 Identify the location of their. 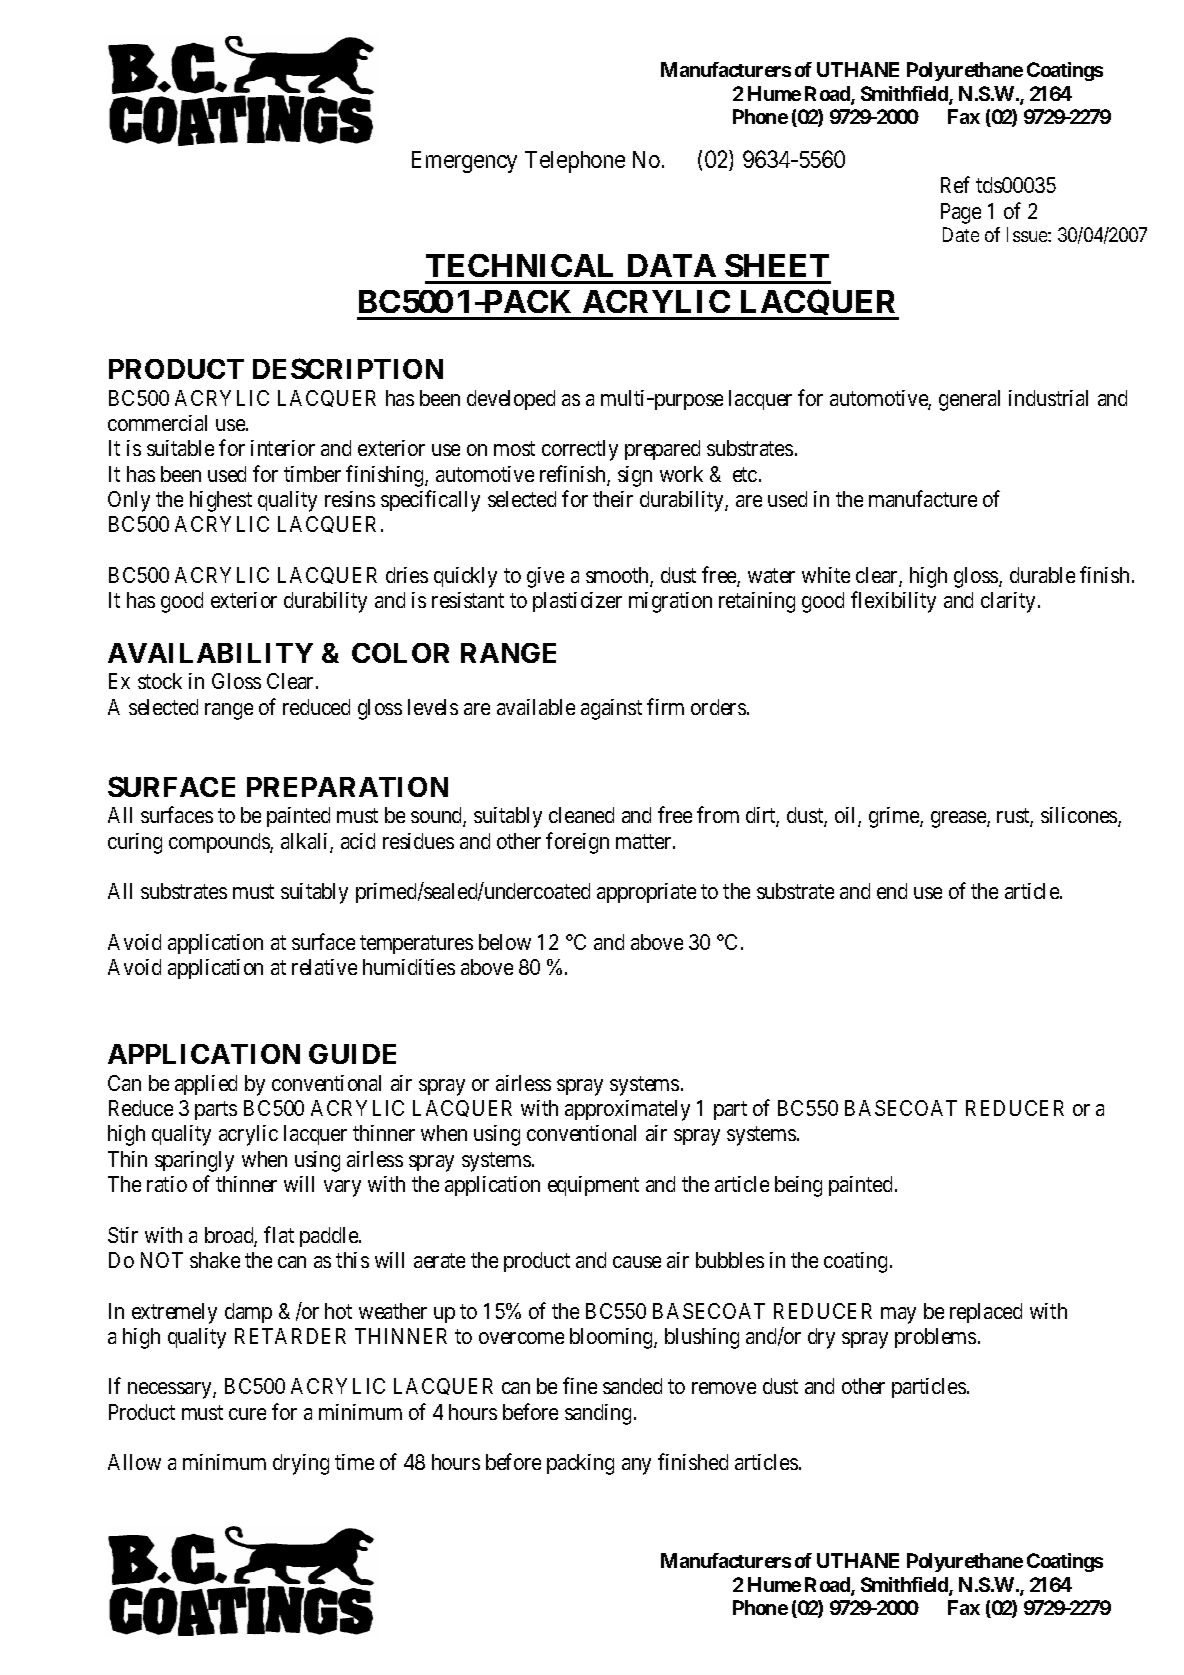
(613, 499).
